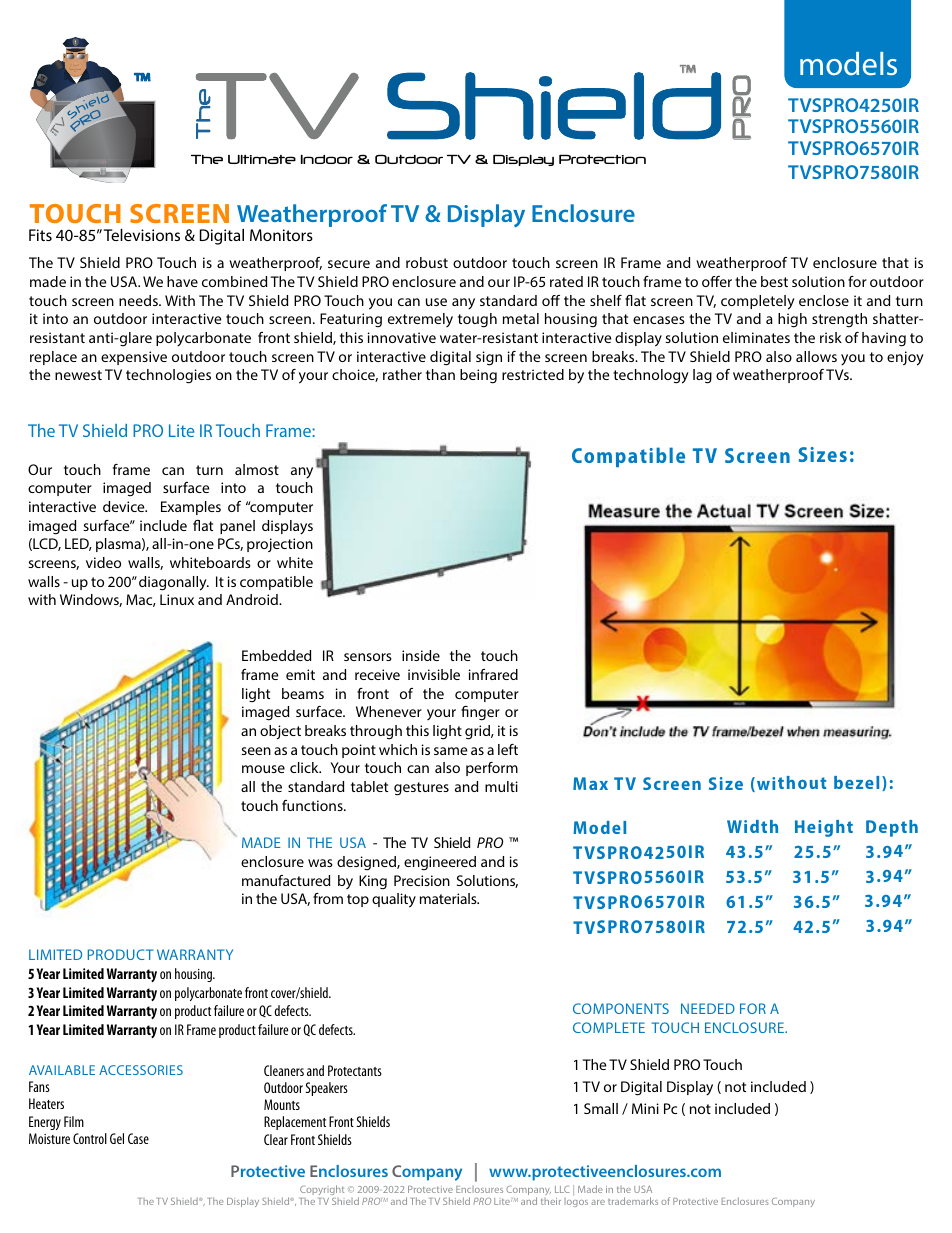 This document has width=952, height=1233. What do you see at coordinates (142, 235) in the document?
I see `Televisions` at bounding box center [142, 235].
